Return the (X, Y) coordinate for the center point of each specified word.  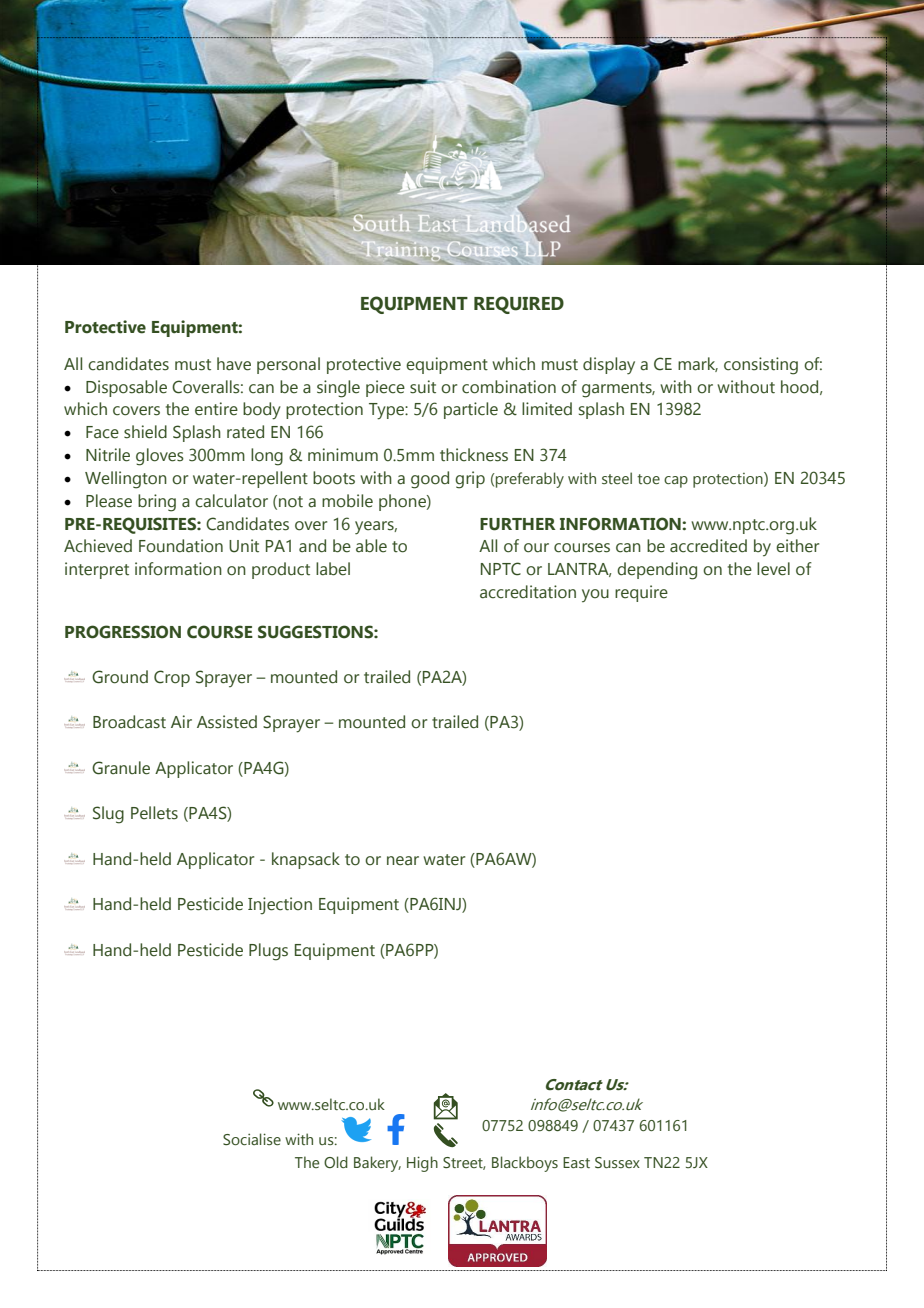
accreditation (528, 592)
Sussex (617, 1162)
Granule (121, 768)
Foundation (181, 546)
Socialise (252, 1139)
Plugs (268, 952)
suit (423, 387)
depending (657, 571)
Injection (280, 905)
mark (698, 364)
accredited (708, 546)
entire (216, 409)
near (403, 861)
